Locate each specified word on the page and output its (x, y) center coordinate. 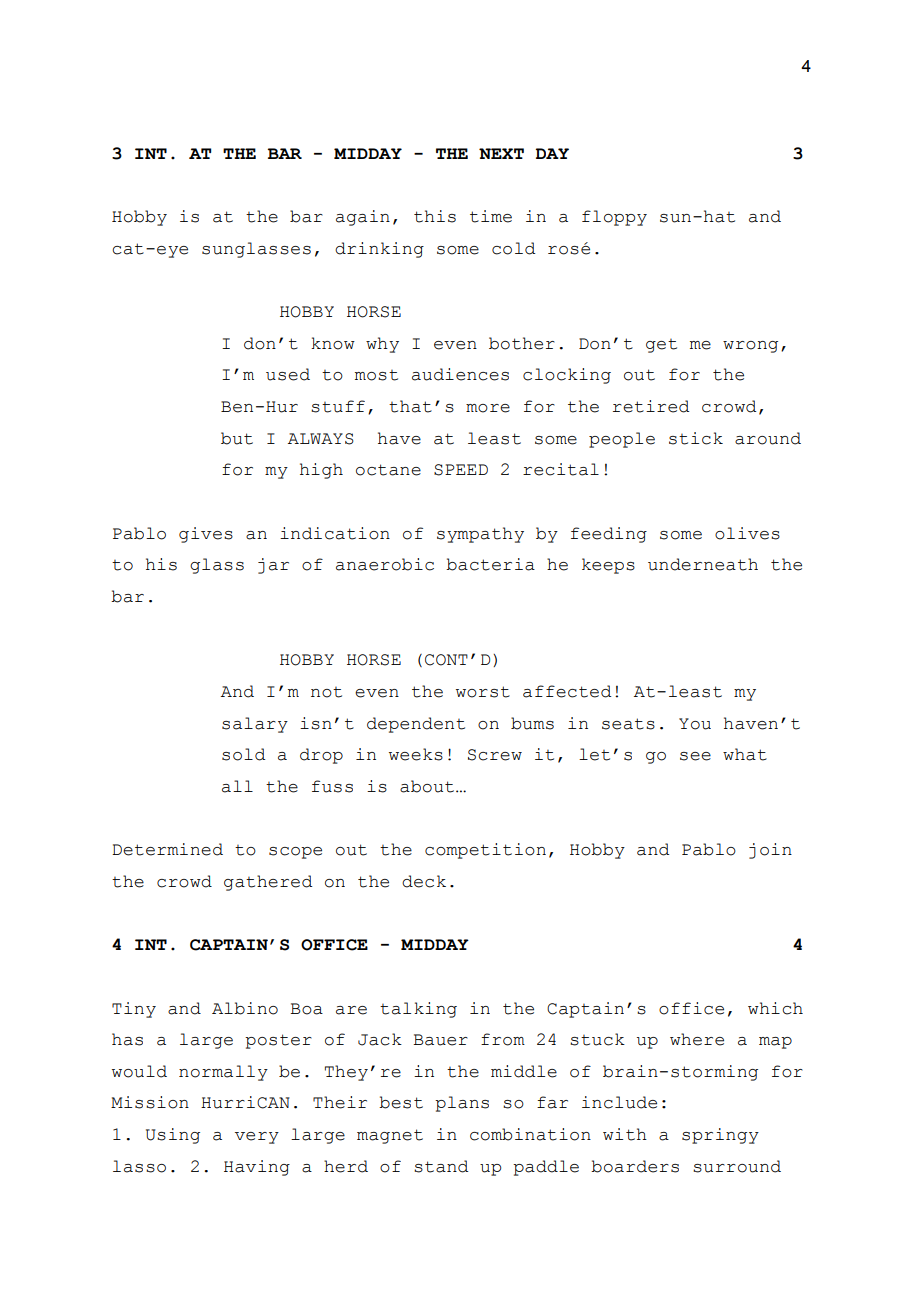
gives (206, 535)
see (695, 756)
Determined (167, 849)
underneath (703, 564)
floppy (614, 218)
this (435, 216)
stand (441, 1166)
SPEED (461, 470)
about (427, 786)
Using (173, 1136)
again (363, 218)
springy (720, 1136)
